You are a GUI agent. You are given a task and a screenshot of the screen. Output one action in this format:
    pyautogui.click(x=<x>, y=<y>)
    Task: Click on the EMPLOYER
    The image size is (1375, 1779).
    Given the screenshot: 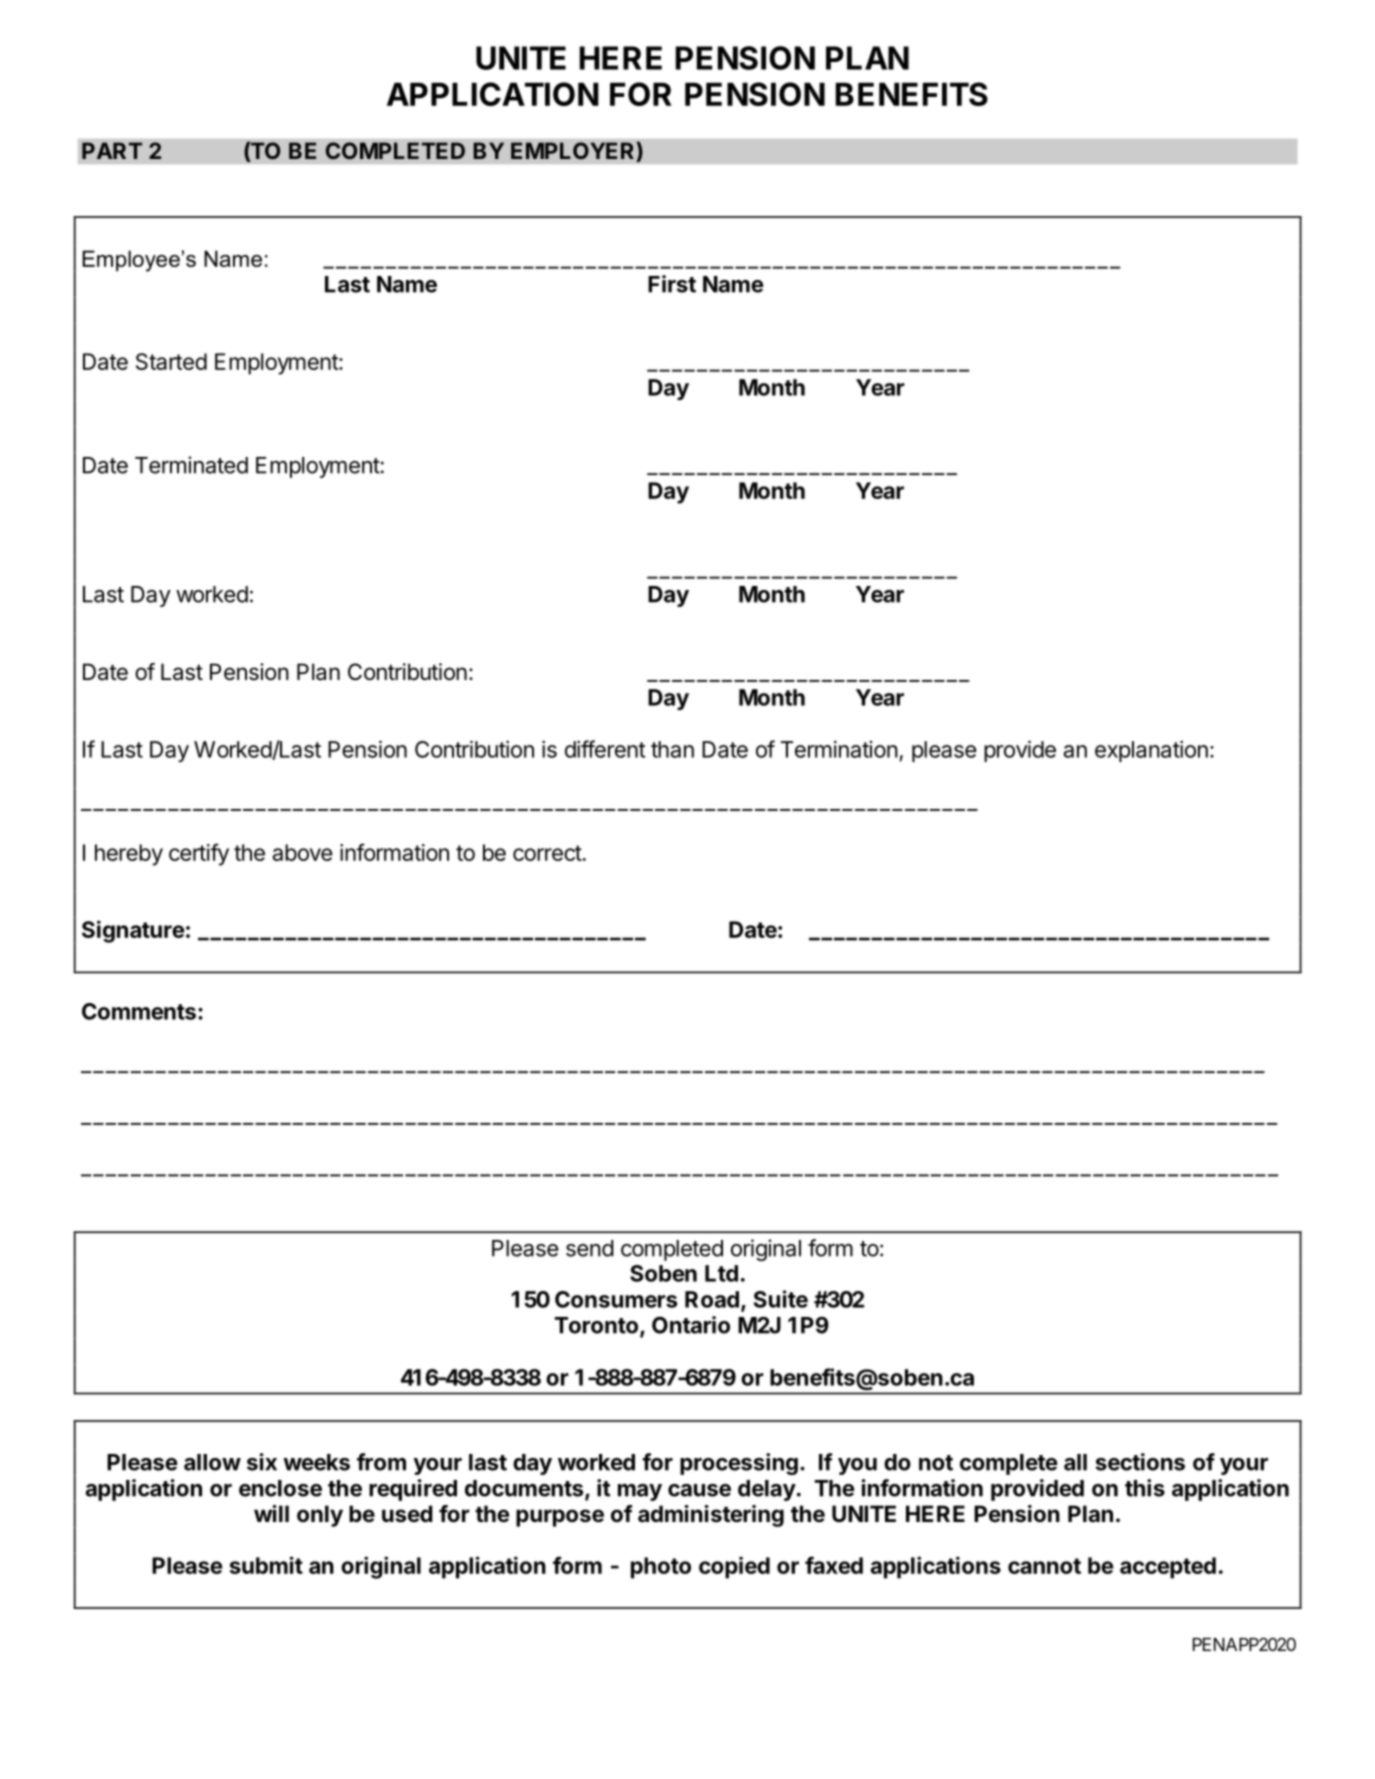 What is the action you would take?
    pyautogui.click(x=574, y=152)
